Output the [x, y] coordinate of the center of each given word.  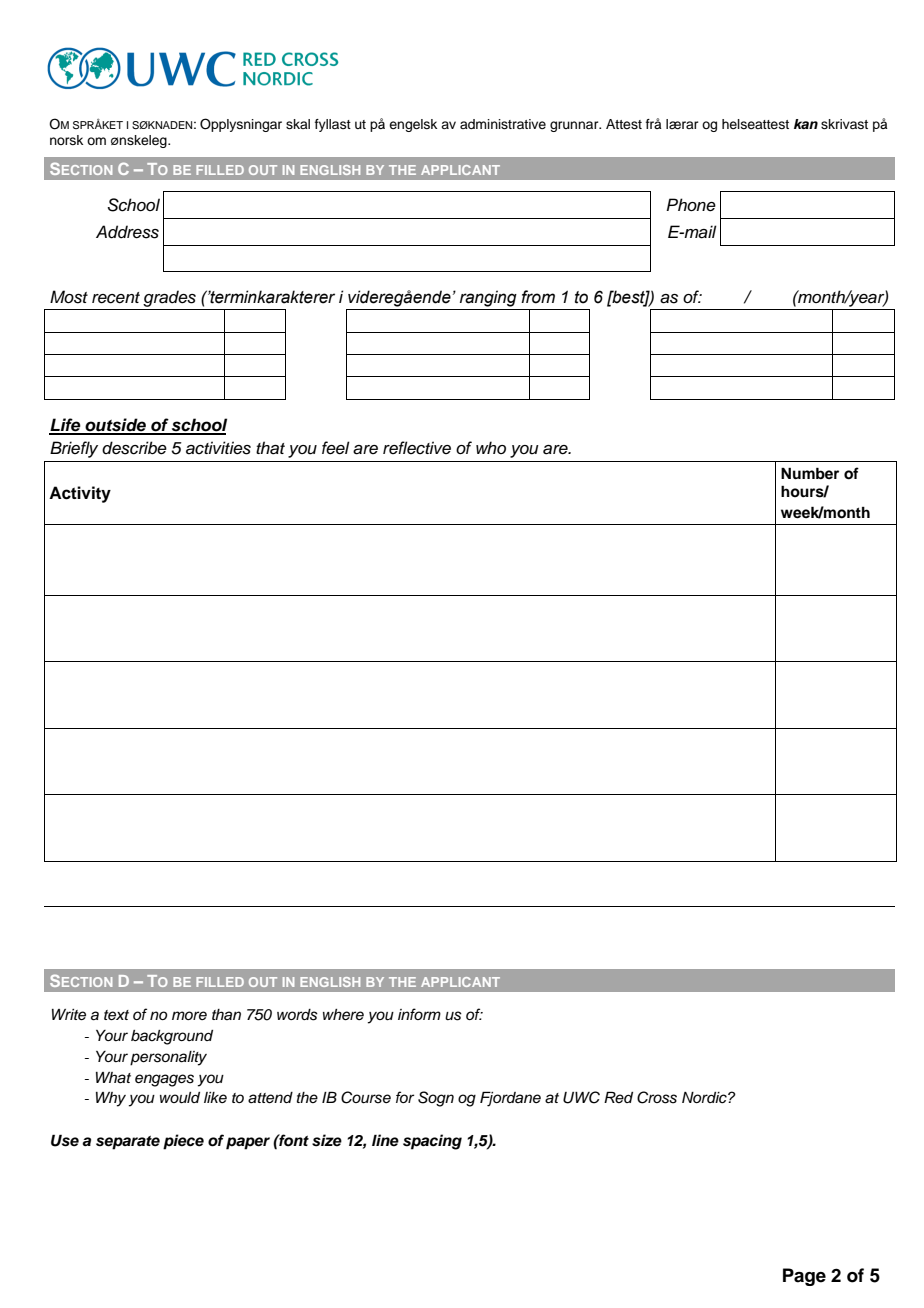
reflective [417, 448]
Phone [691, 205]
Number [810, 473]
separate [128, 1143]
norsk [66, 140]
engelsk [413, 125]
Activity [80, 494]
